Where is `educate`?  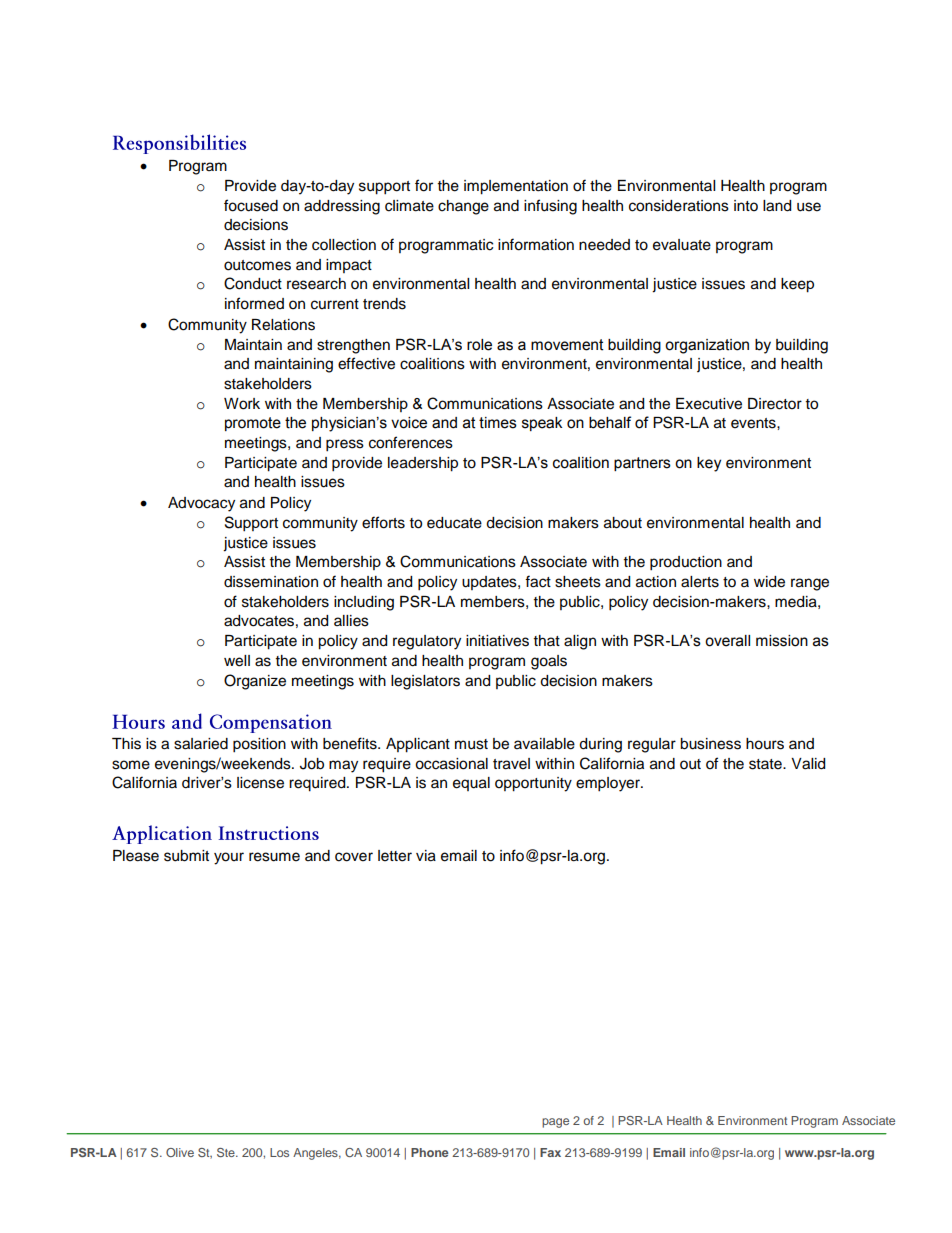
educate is located at coordinates (454, 523).
